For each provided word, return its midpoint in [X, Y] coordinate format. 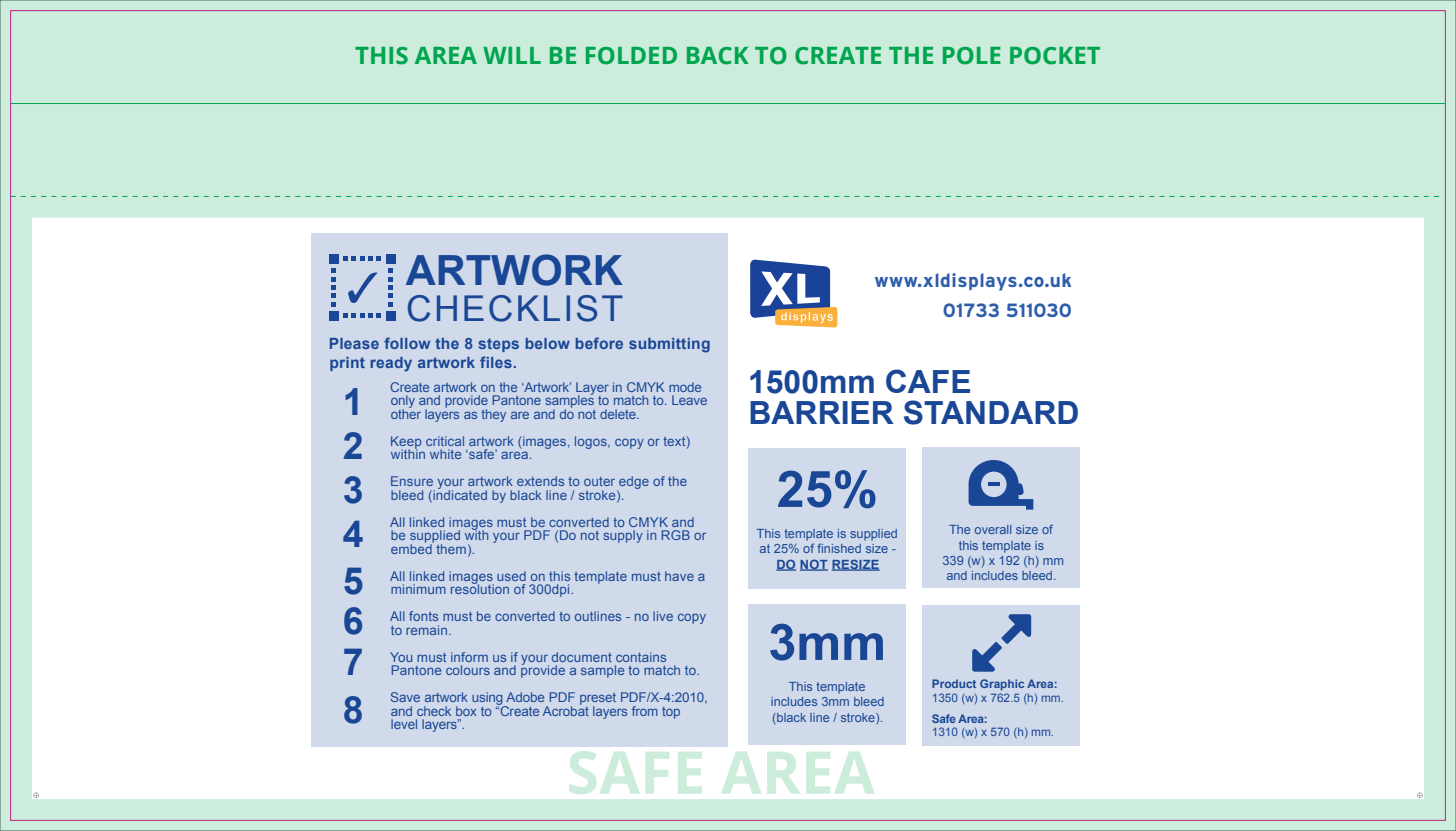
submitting [669, 345]
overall [993, 529]
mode [685, 387]
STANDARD [991, 412]
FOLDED [631, 56]
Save [405, 697]
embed [412, 548]
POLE [972, 56]
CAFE [928, 381]
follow [407, 343]
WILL [512, 55]
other [406, 413]
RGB [676, 535]
